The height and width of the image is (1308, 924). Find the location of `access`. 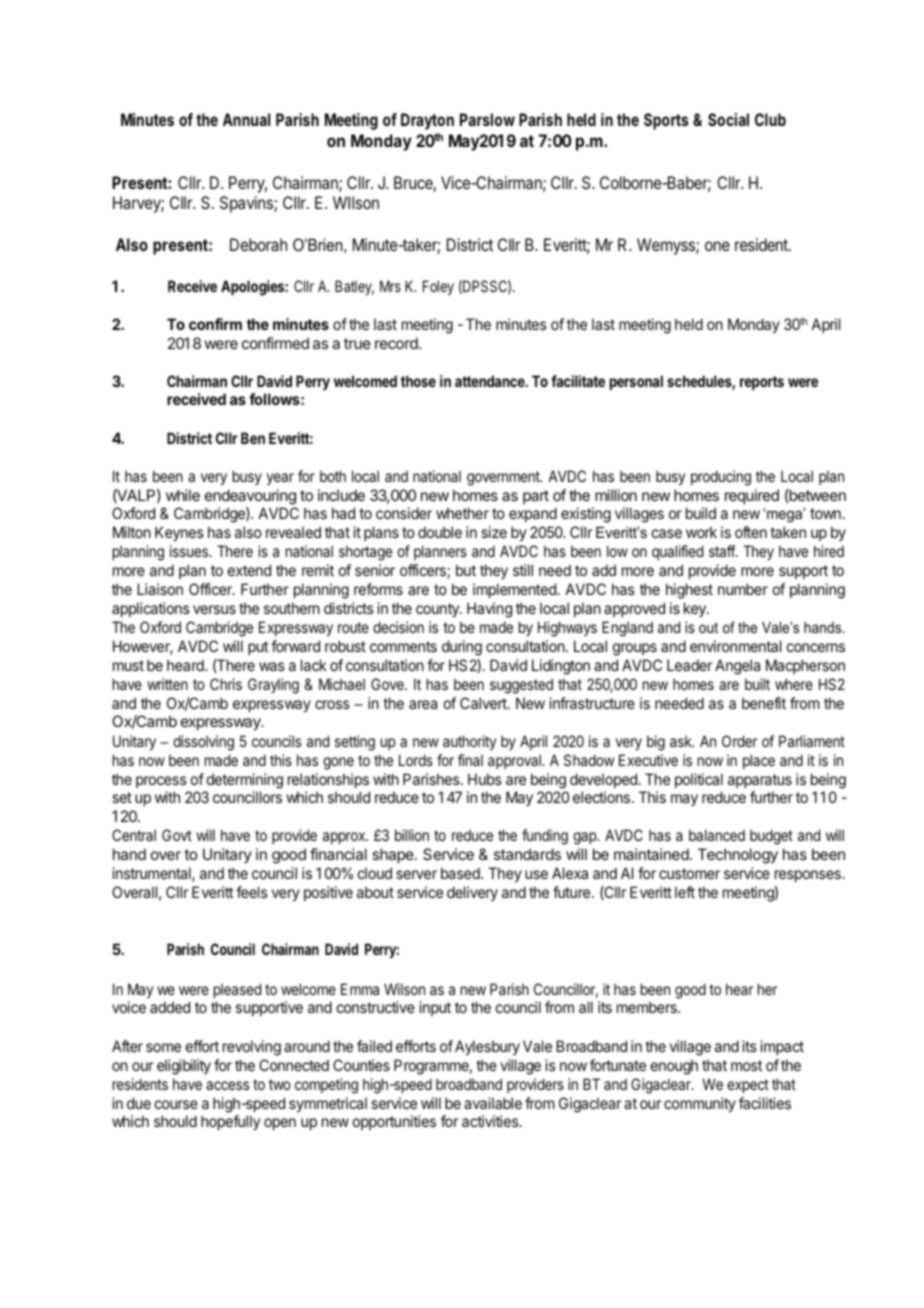

access is located at coordinates (227, 1085).
